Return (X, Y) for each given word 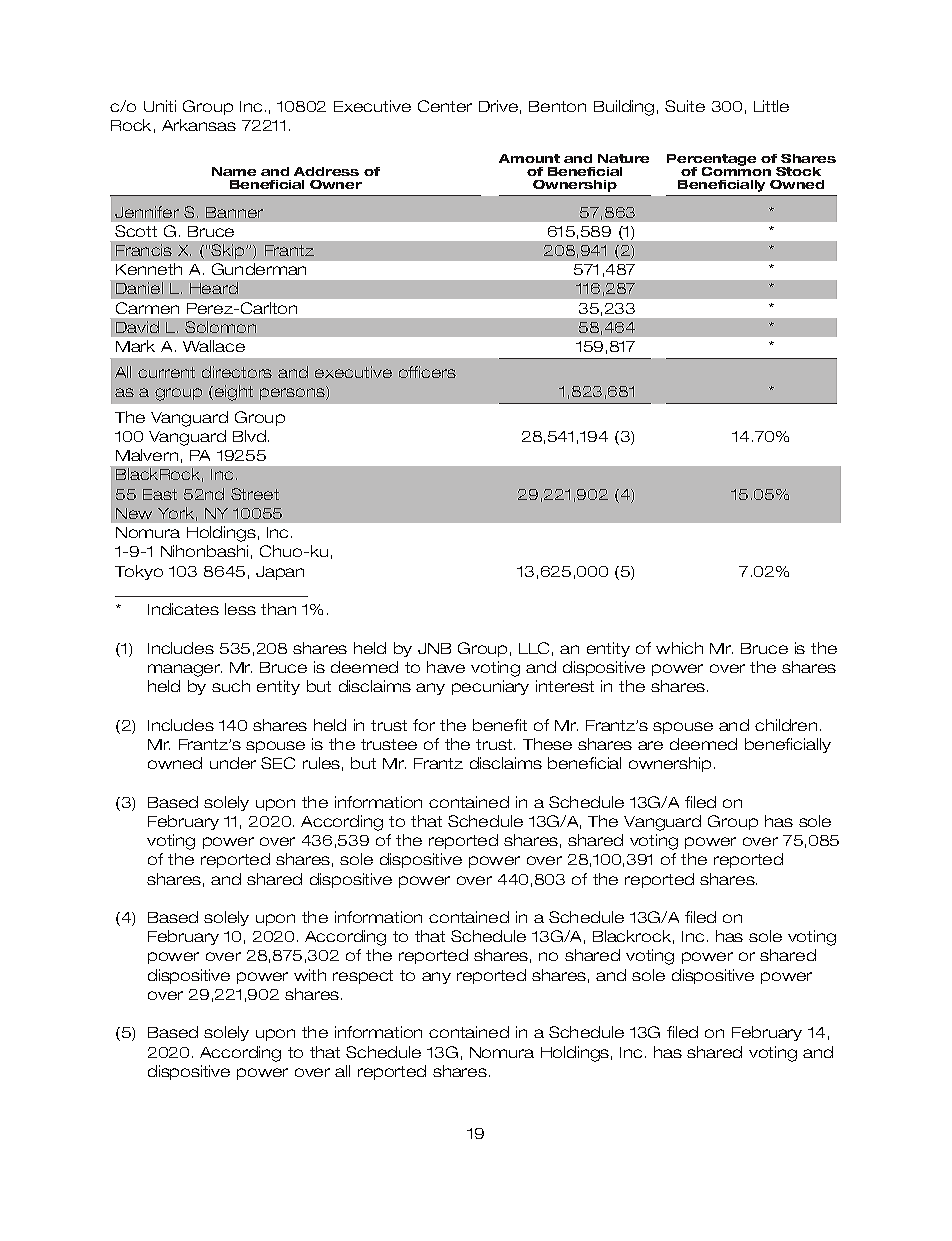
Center (445, 106)
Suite (685, 106)
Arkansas (199, 125)
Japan (280, 573)
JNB (434, 648)
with (310, 975)
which (679, 648)
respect (363, 977)
